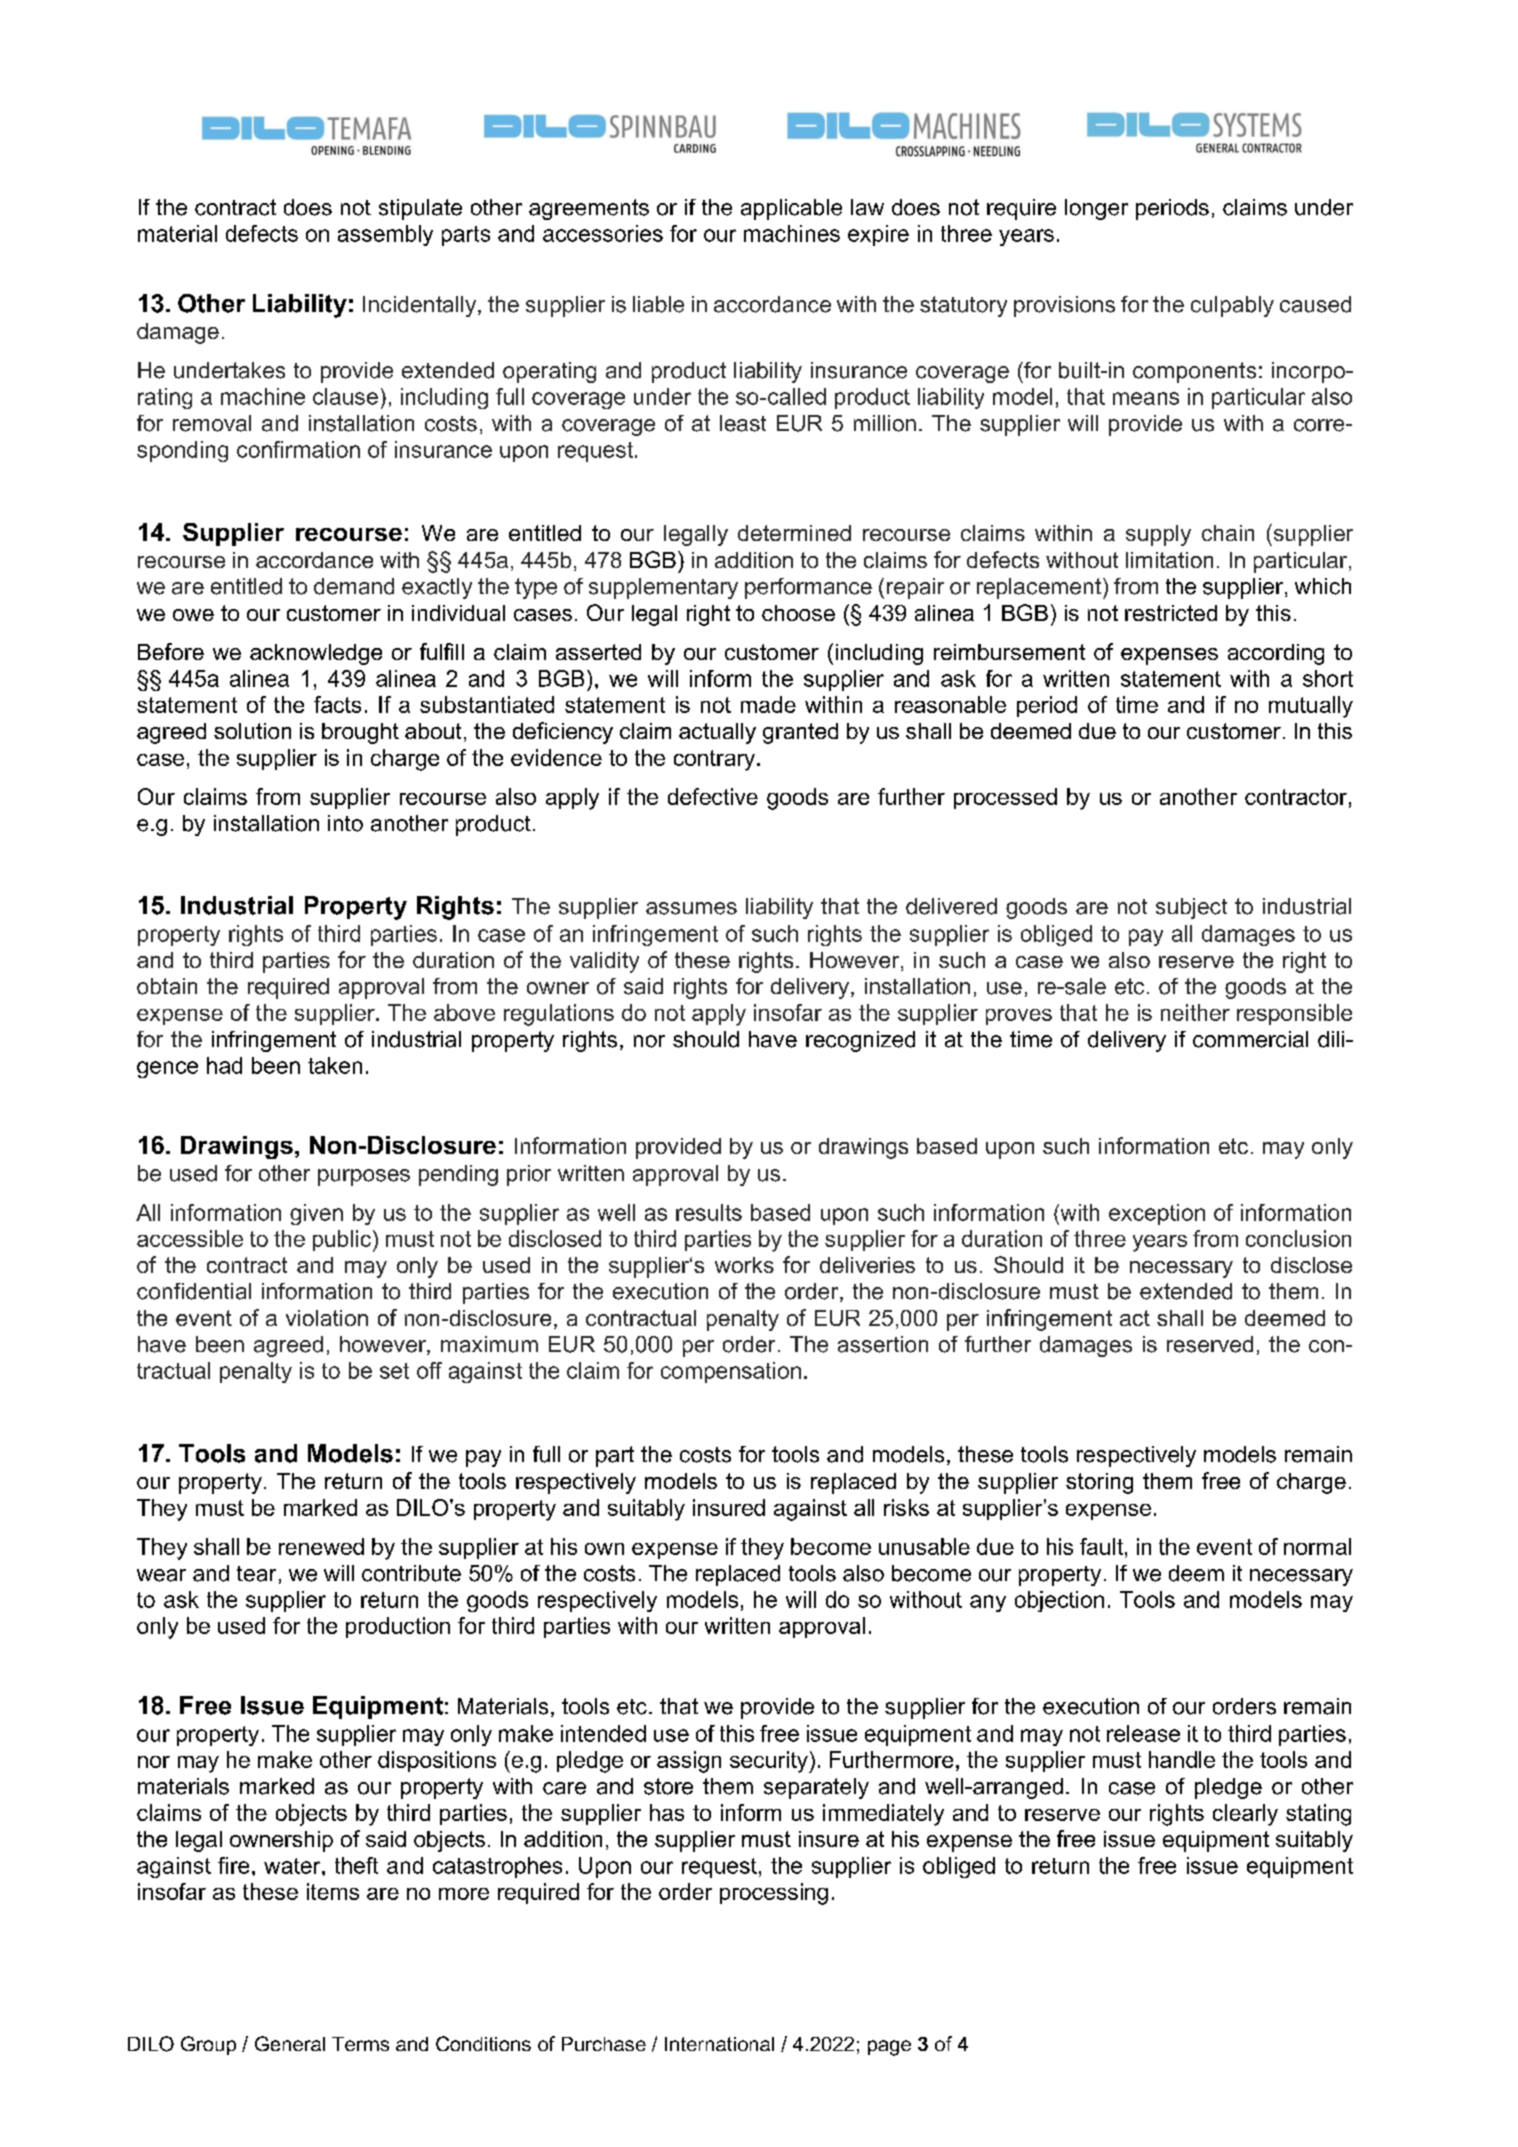 This page has height=2147, width=1518. What do you see at coordinates (345, 823) in the page?
I see `into` at bounding box center [345, 823].
